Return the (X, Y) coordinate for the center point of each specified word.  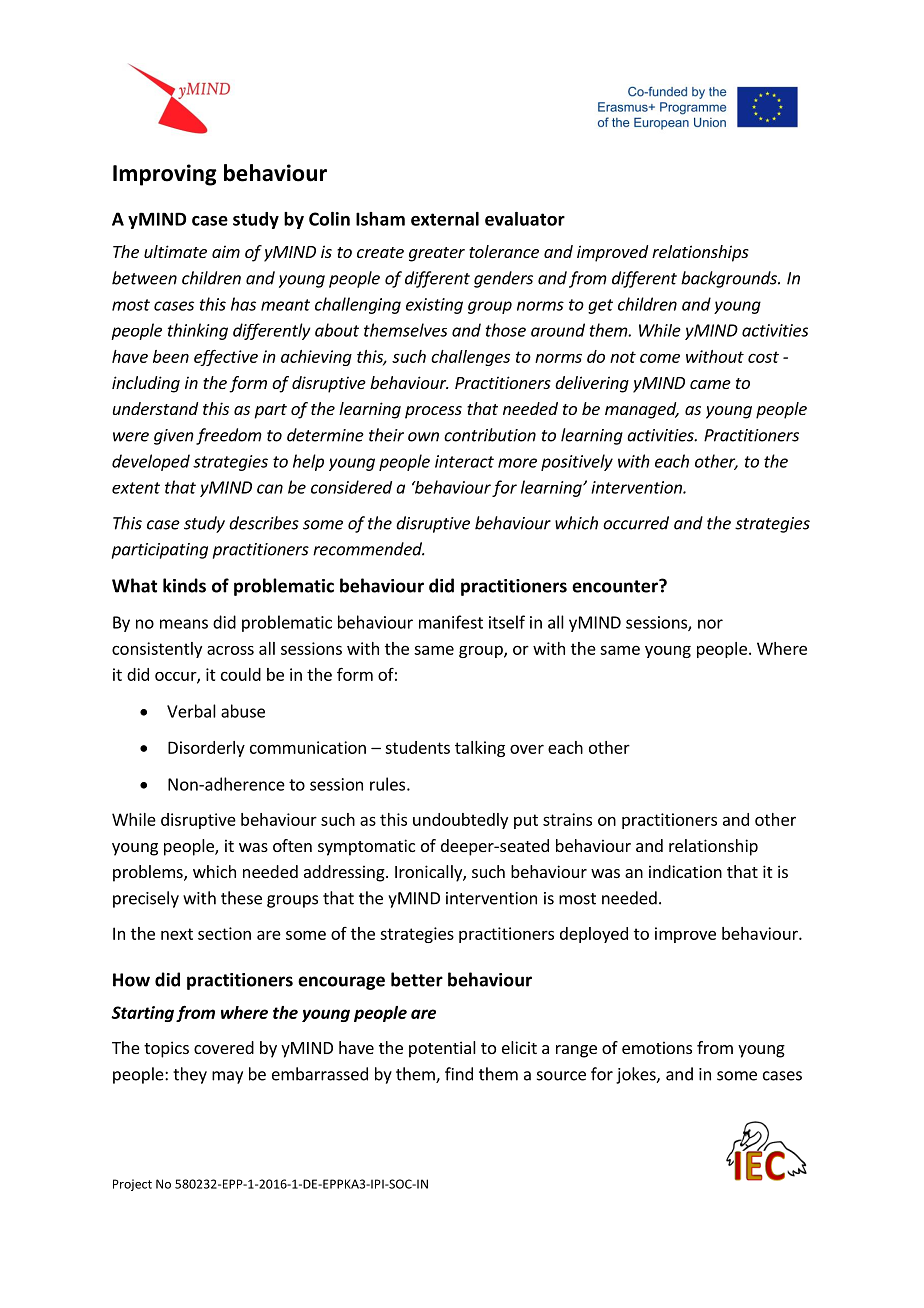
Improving (165, 175)
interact (464, 461)
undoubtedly (460, 821)
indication (685, 871)
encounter (616, 586)
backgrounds (730, 279)
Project (132, 1185)
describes (264, 523)
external (445, 219)
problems (149, 873)
